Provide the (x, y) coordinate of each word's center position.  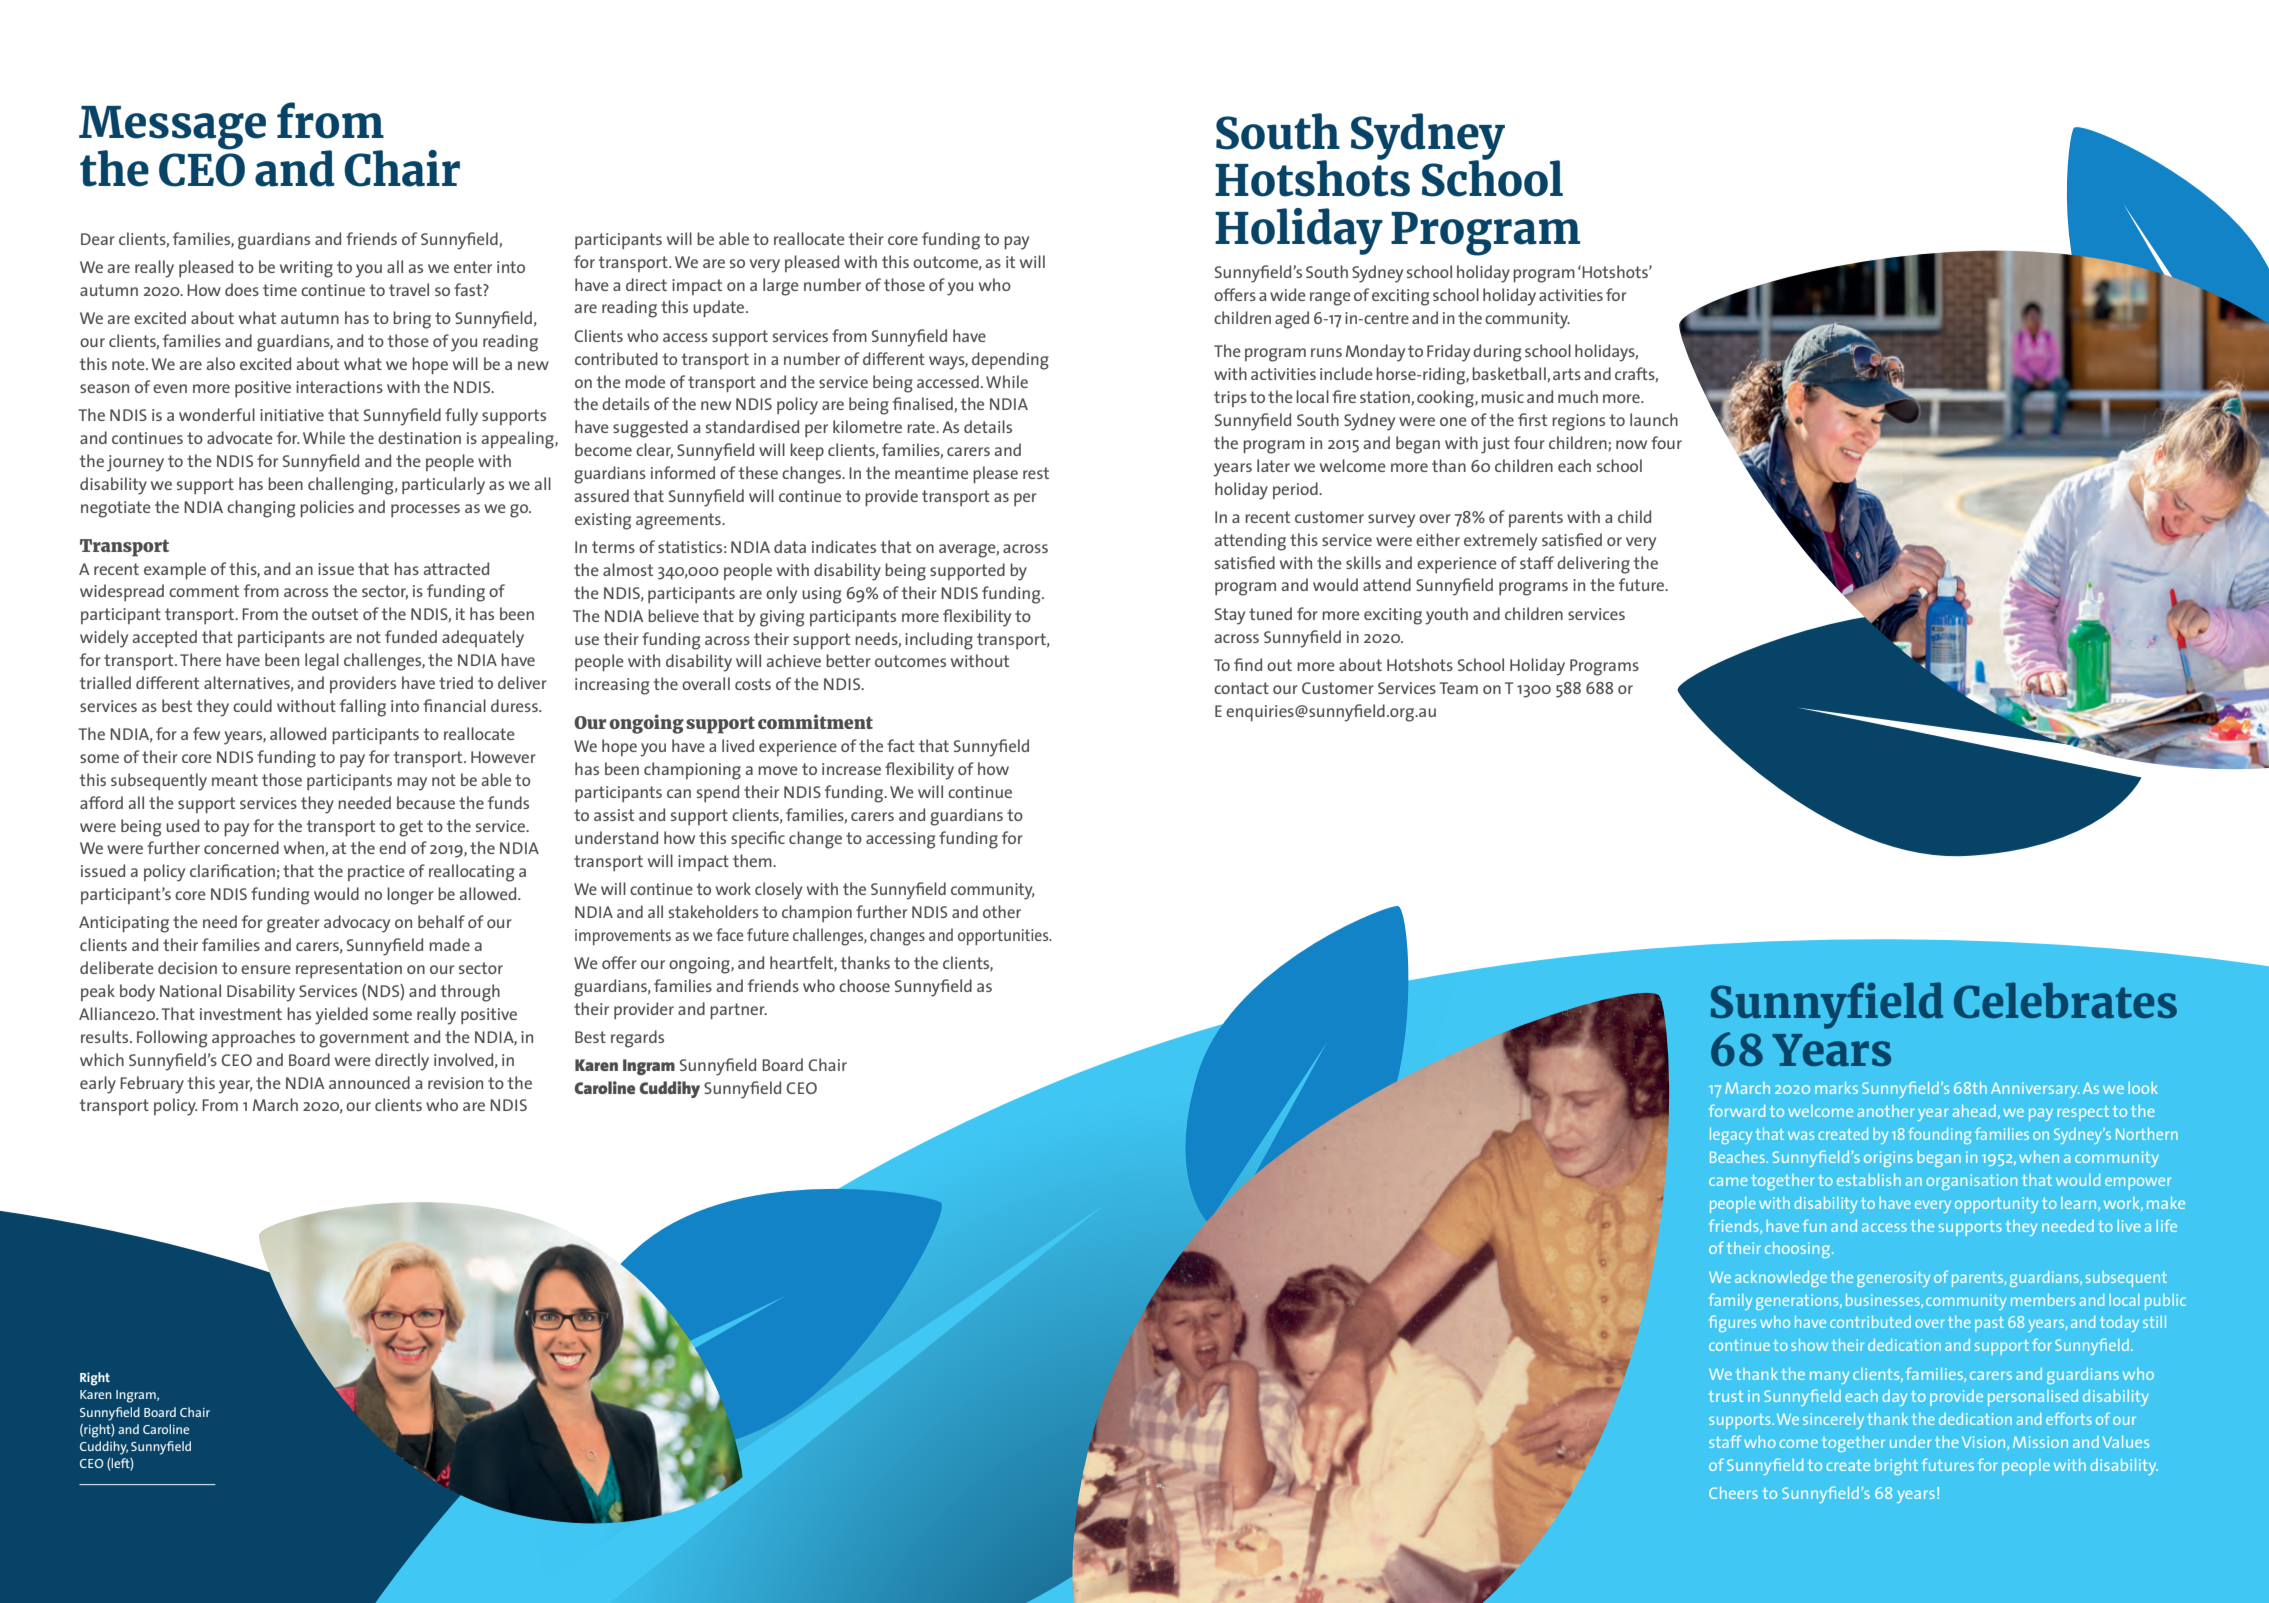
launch (1654, 419)
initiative (292, 415)
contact (1241, 688)
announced (369, 1082)
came (1728, 1181)
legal (322, 662)
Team (1458, 688)
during (1497, 353)
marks (1836, 1088)
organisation (1971, 1182)
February (152, 1085)
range (1330, 299)
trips (1230, 399)
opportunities (1004, 937)
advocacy (357, 924)
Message (172, 129)
